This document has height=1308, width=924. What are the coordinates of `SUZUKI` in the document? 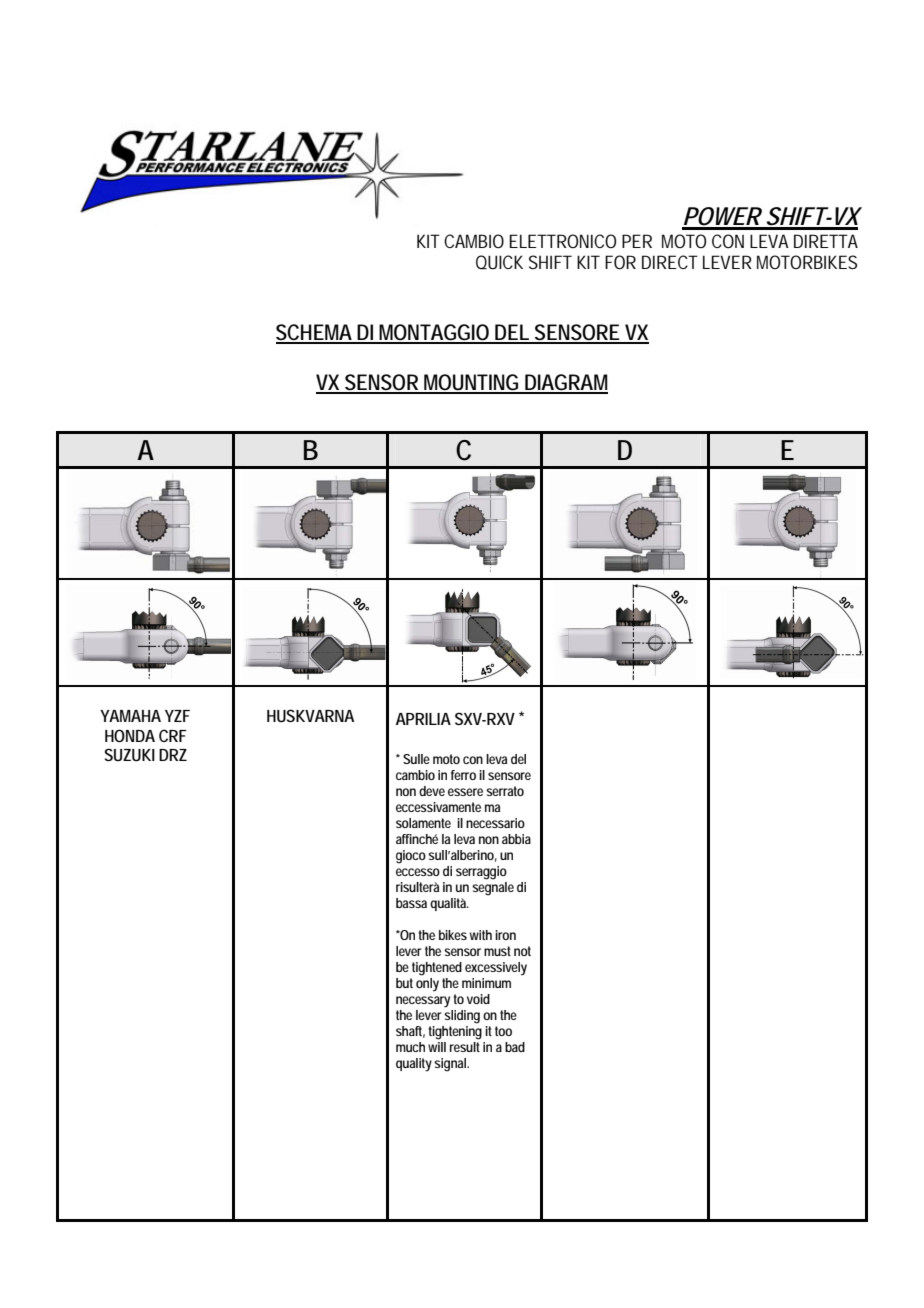 It's located at (130, 754).
